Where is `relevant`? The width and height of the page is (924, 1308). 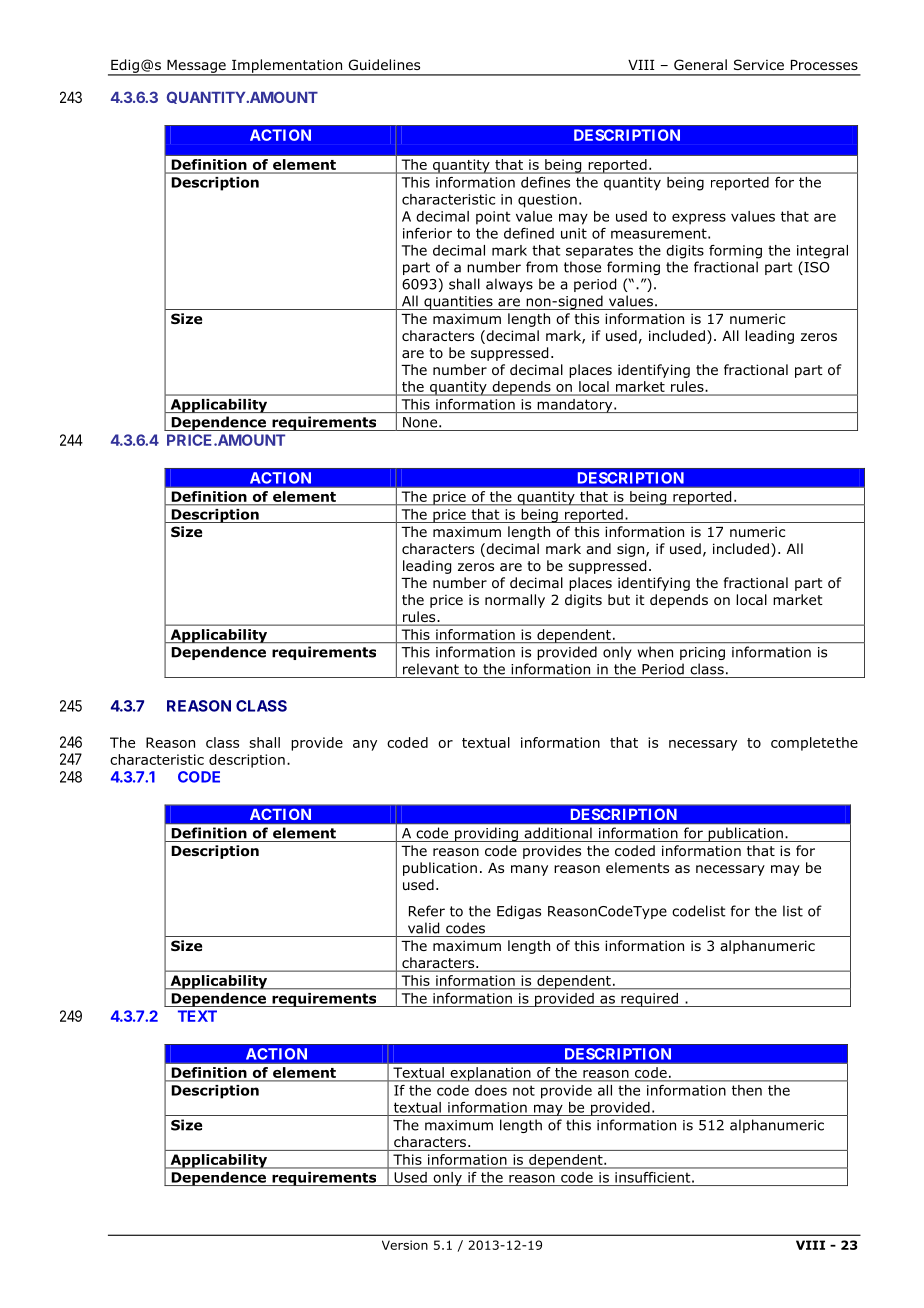
relevant is located at coordinates (431, 669).
